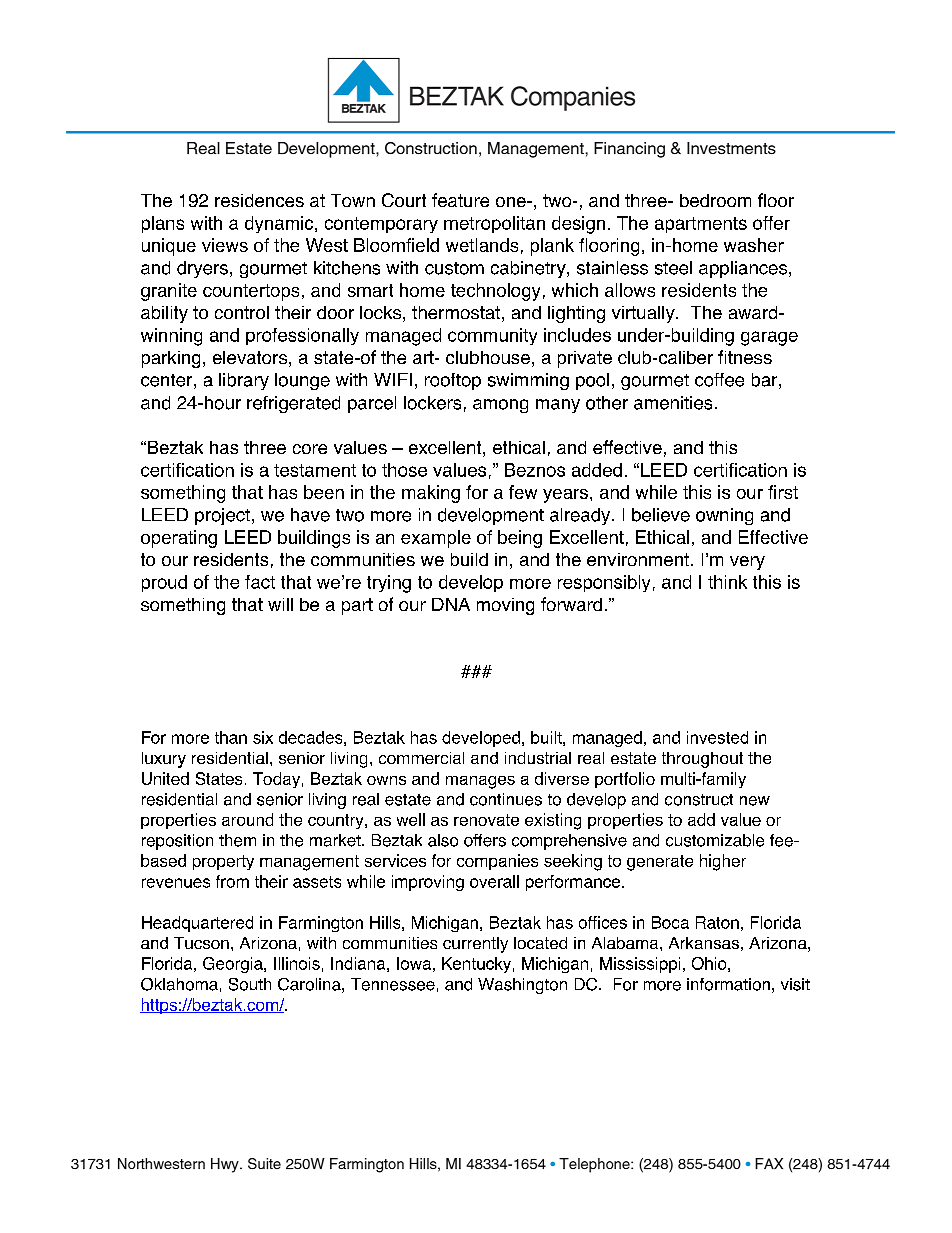  Describe the element at coordinates (754, 245) in the image. I see `washer` at that location.
